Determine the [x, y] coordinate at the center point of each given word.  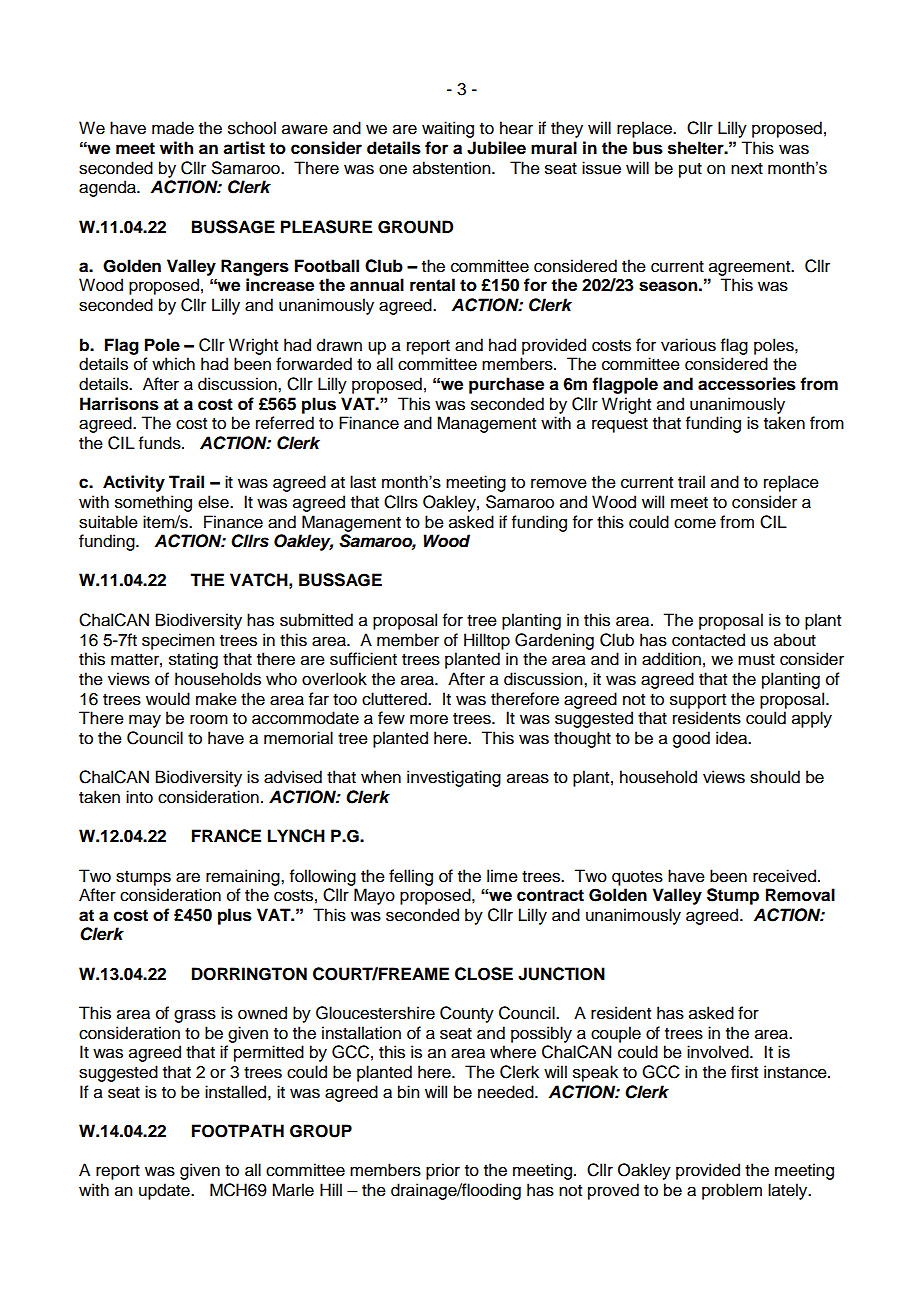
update [165, 1191]
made [173, 128]
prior [443, 1171]
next [747, 169]
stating [193, 660]
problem [732, 1191]
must [756, 660]
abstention [453, 168]
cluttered [395, 699]
